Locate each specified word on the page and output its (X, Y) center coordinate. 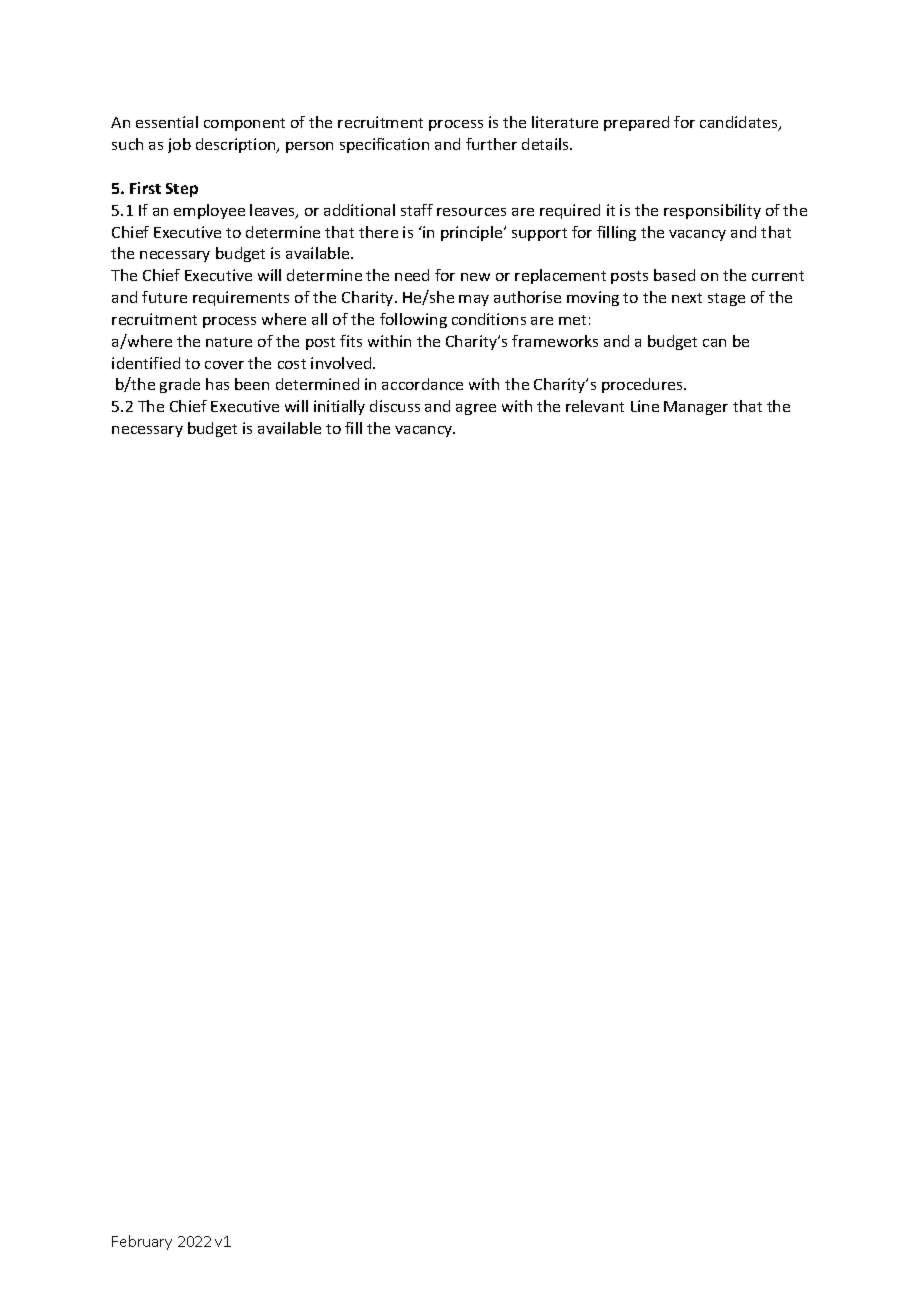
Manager (696, 408)
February (142, 1242)
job (179, 145)
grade (180, 385)
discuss (395, 406)
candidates (740, 123)
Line (645, 406)
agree (476, 409)
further (491, 144)
